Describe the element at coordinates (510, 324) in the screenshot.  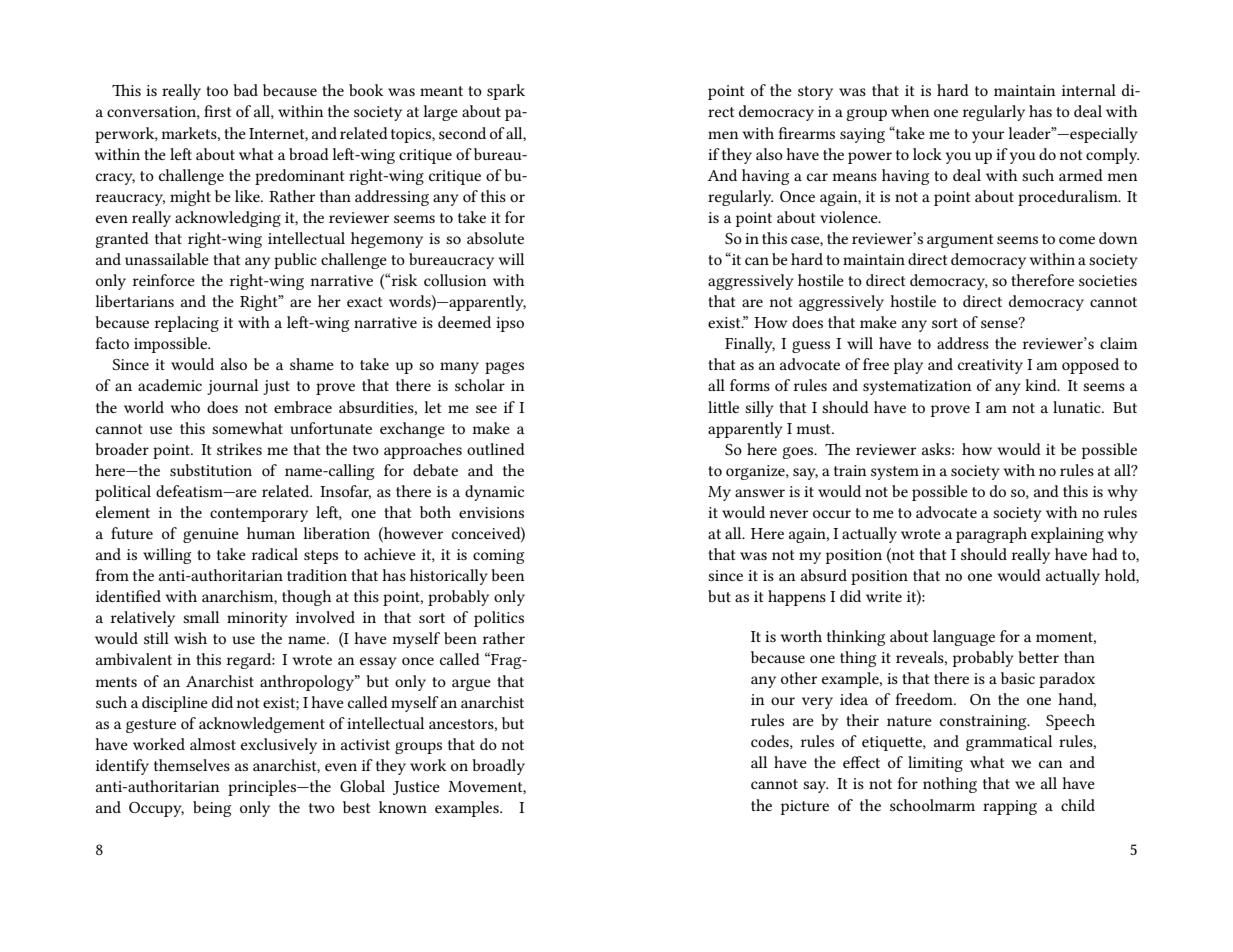
I see `ipso` at that location.
